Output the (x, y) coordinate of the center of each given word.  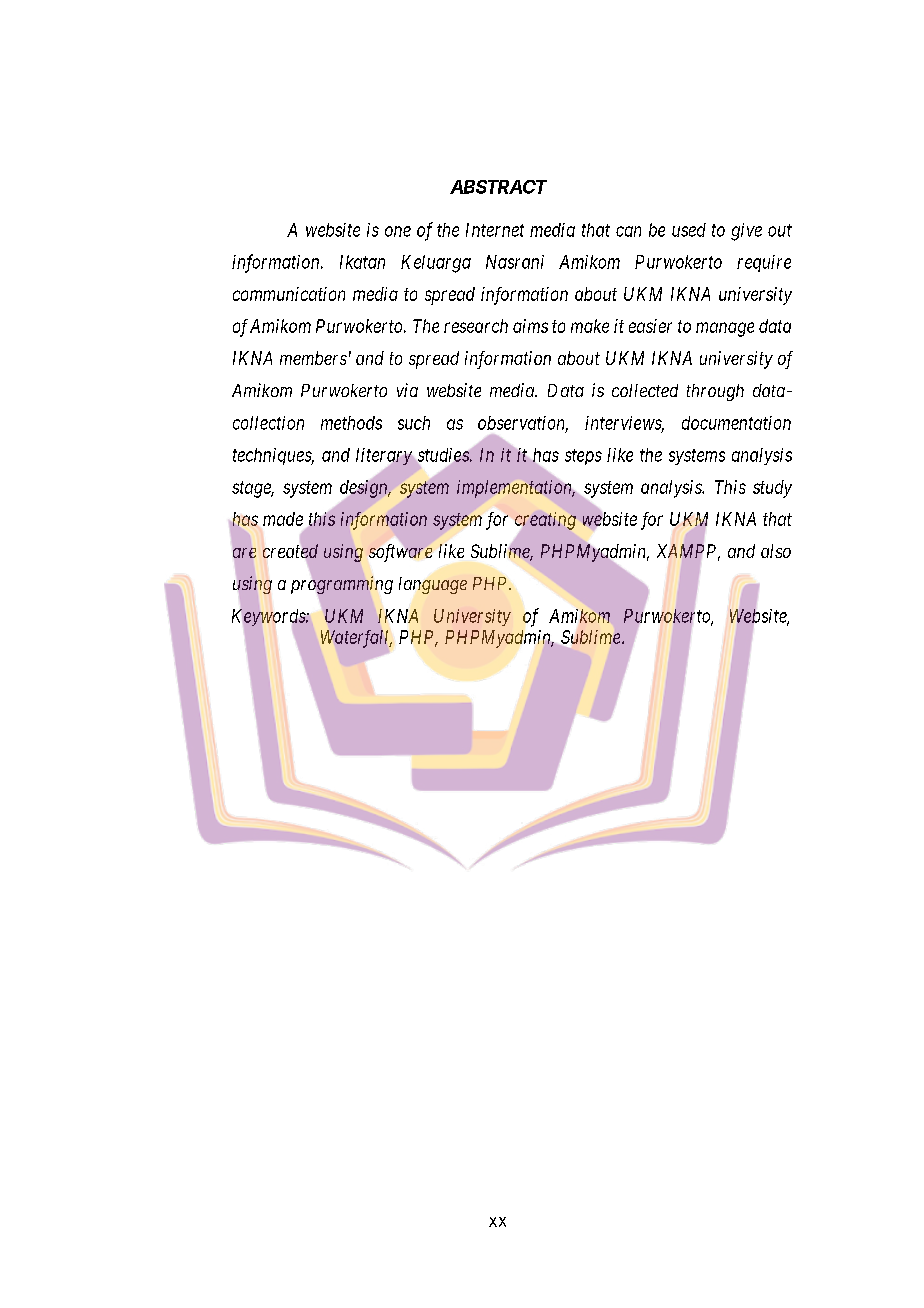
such (414, 423)
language (433, 585)
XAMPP (688, 552)
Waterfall (356, 638)
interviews (624, 424)
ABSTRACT (498, 187)
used (689, 230)
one (398, 231)
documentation (736, 423)
